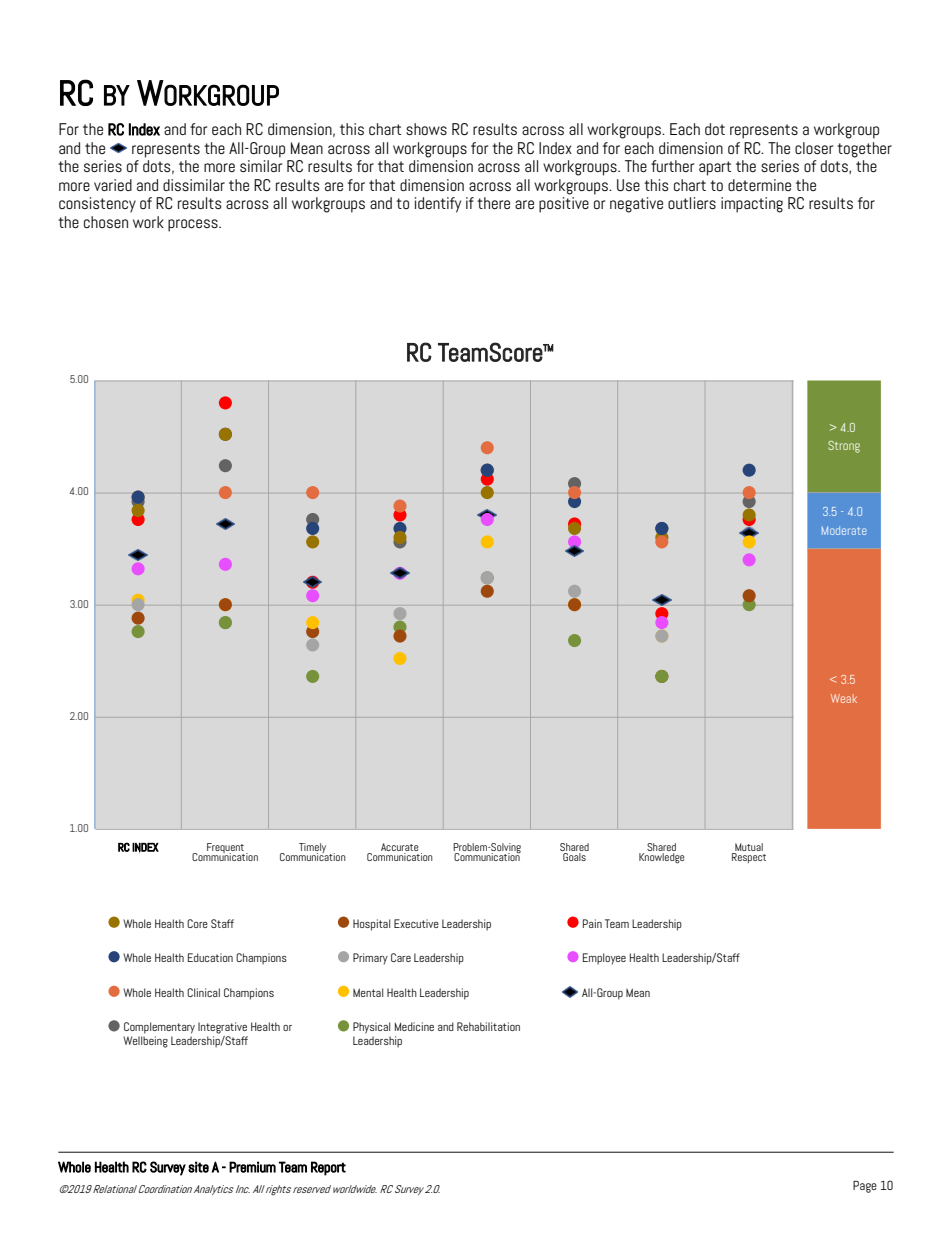 Image resolution: width=952 pixels, height=1233 pixels. I want to click on Report, so click(328, 1168).
